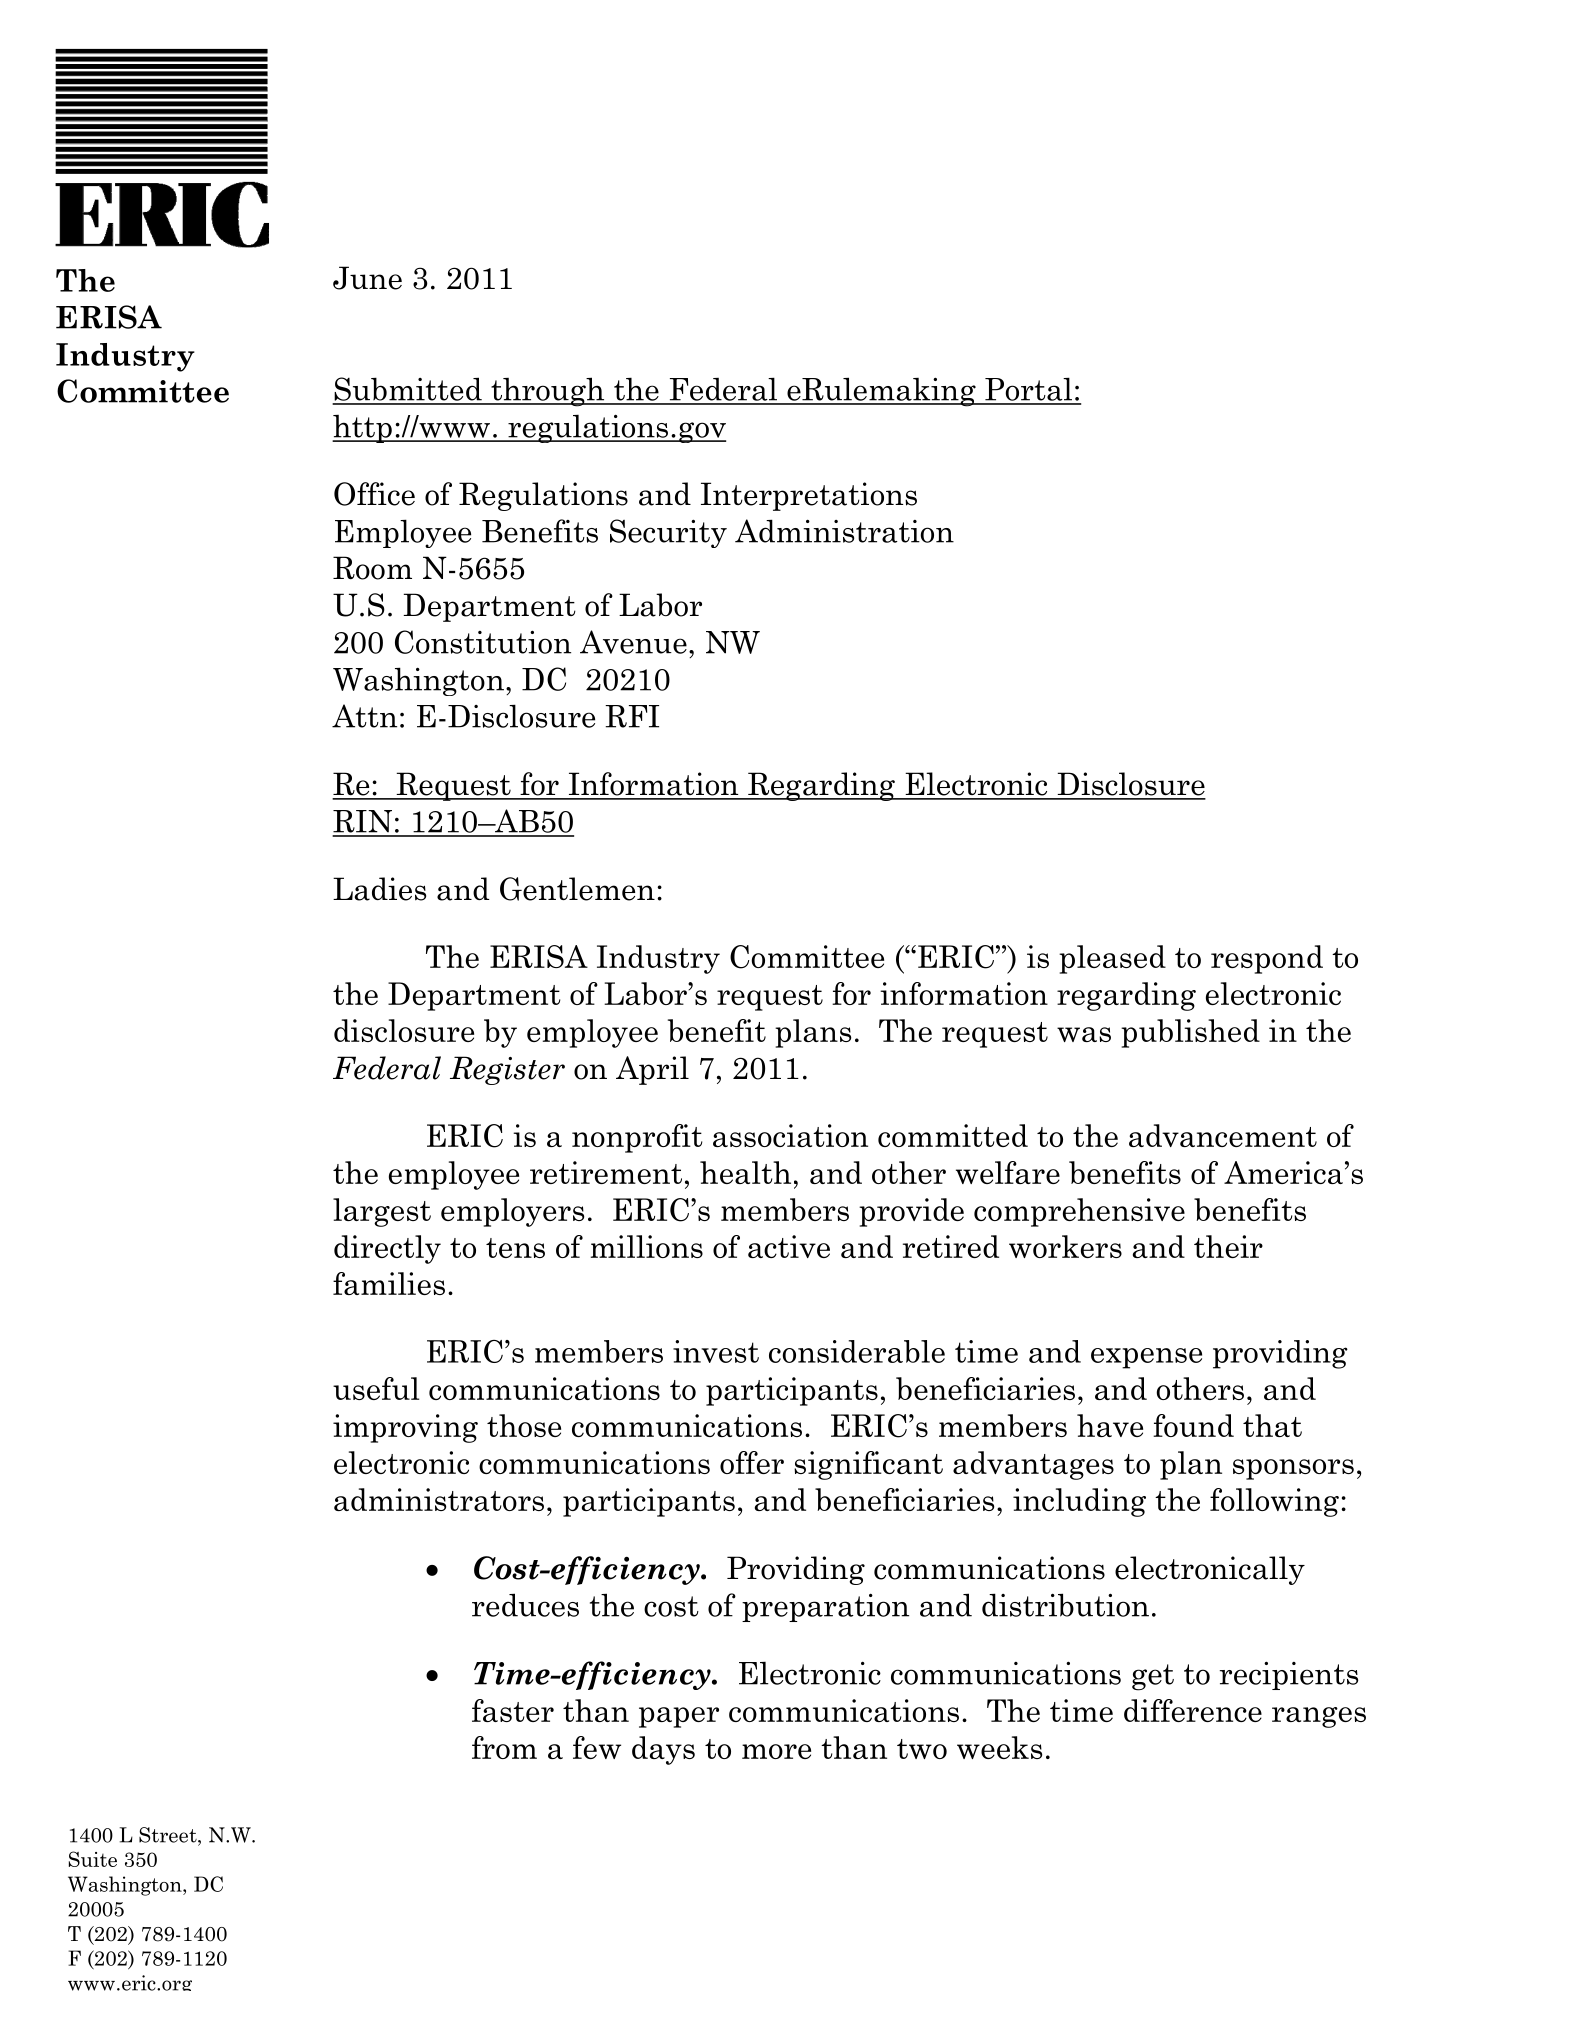  Describe the element at coordinates (1112, 959) in the document. I see `pleased` at that location.
